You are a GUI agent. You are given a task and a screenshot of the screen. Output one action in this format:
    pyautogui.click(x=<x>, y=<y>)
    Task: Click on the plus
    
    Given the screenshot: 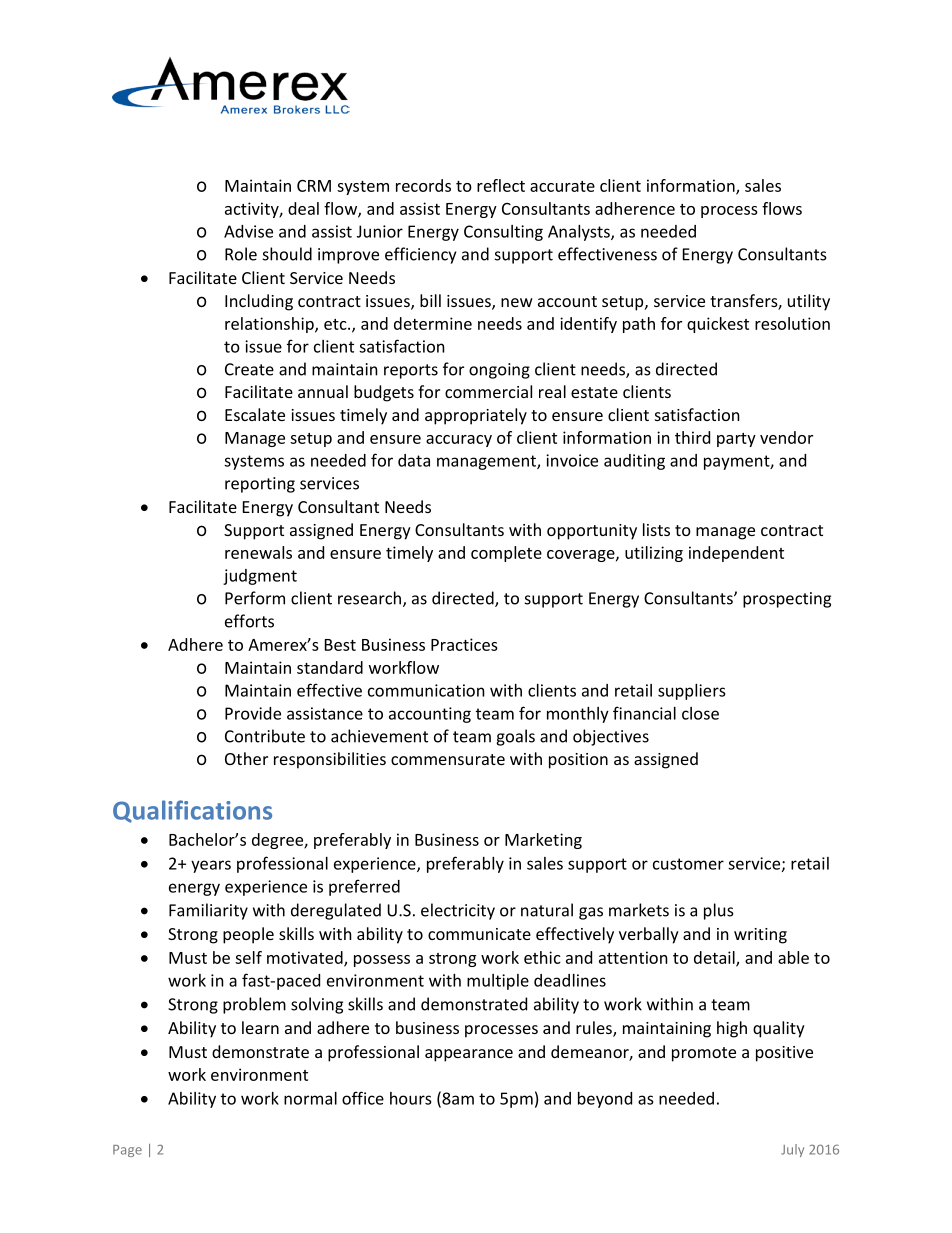 What is the action you would take?
    pyautogui.click(x=719, y=911)
